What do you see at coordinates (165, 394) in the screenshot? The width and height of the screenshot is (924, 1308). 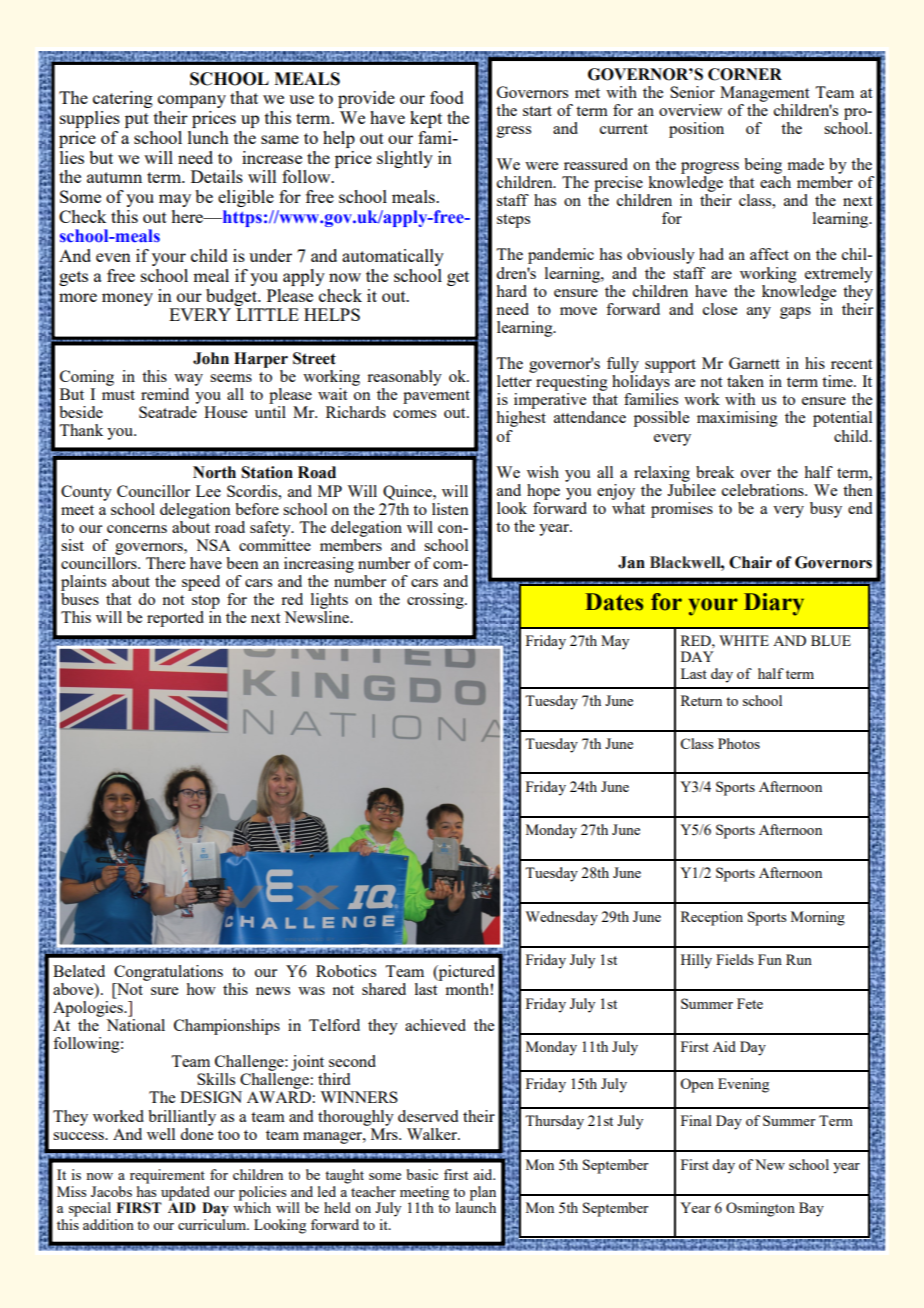 I see `remind` at bounding box center [165, 394].
